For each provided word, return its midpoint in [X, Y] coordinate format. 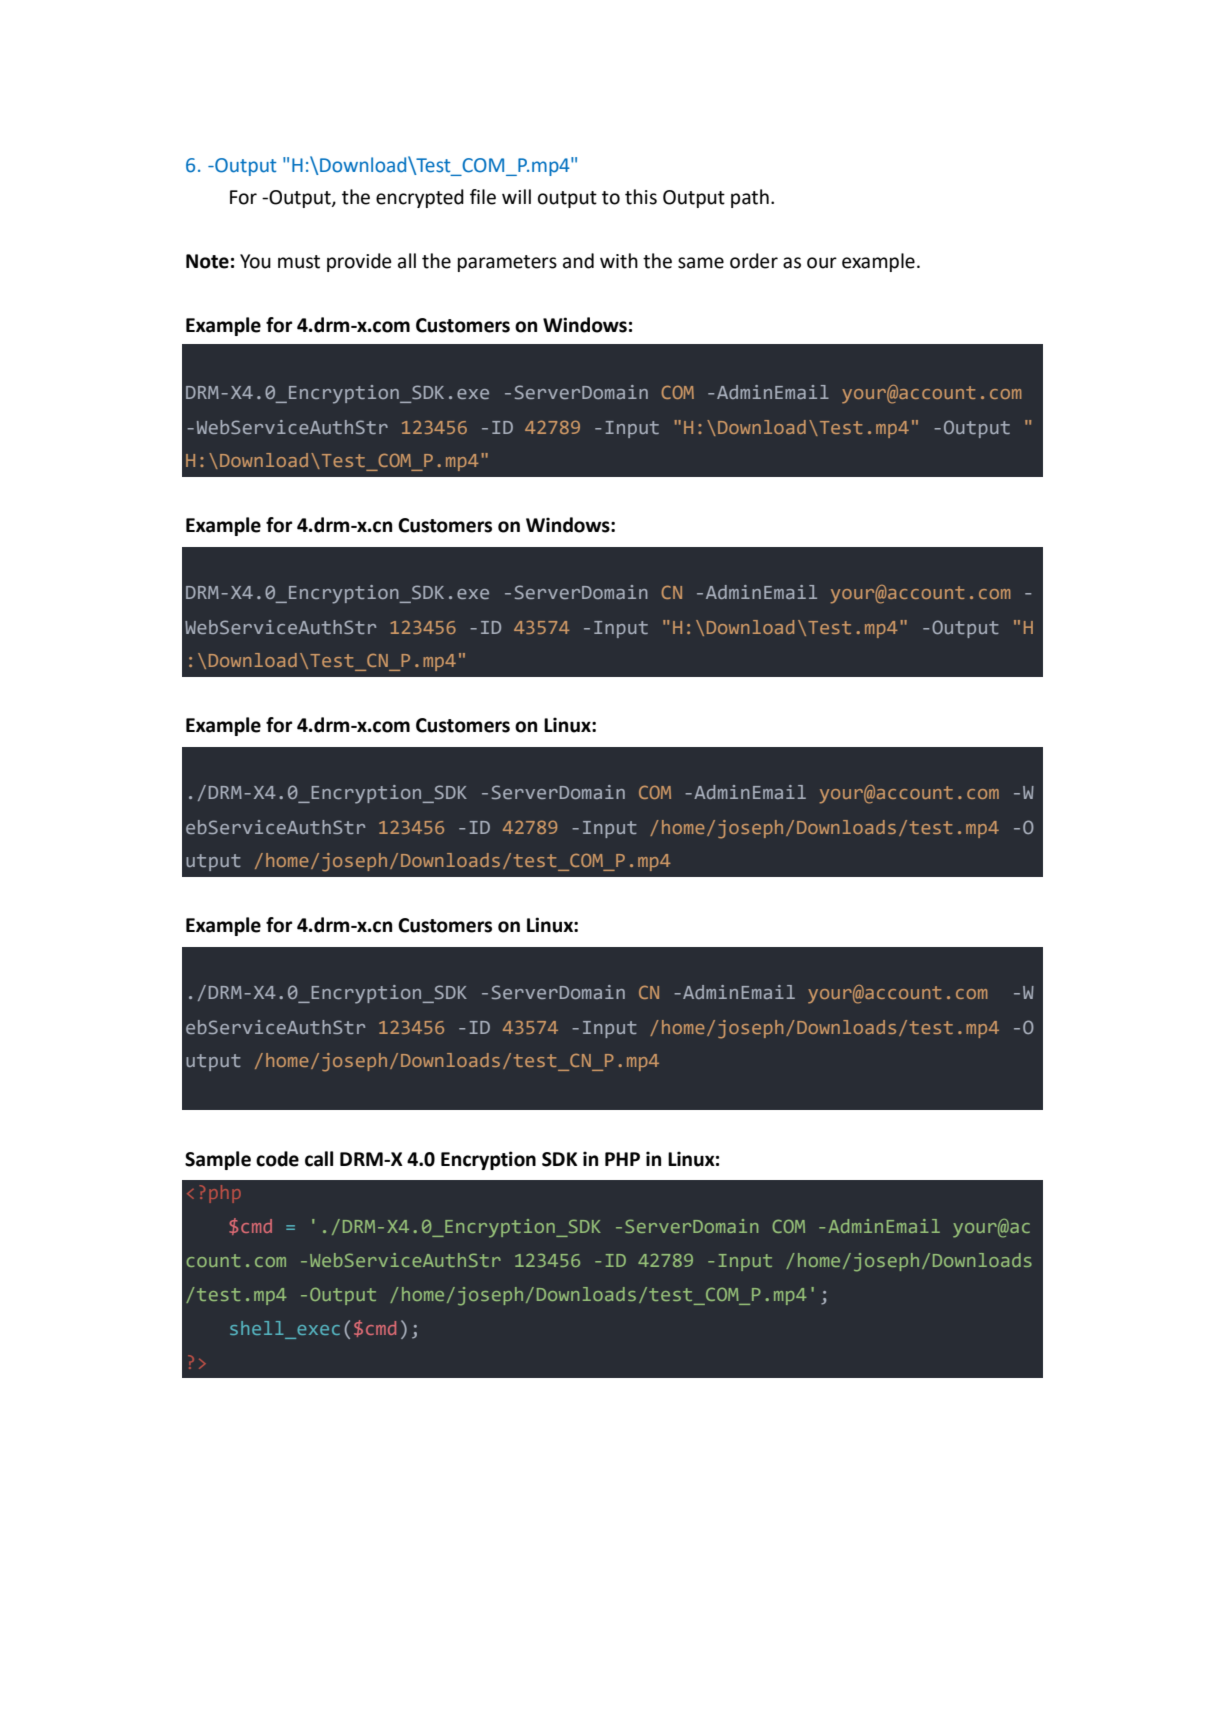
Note [207, 261]
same [701, 263]
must [299, 262]
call [319, 1159]
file [483, 197]
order [754, 261]
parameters [507, 263]
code [277, 1159]
